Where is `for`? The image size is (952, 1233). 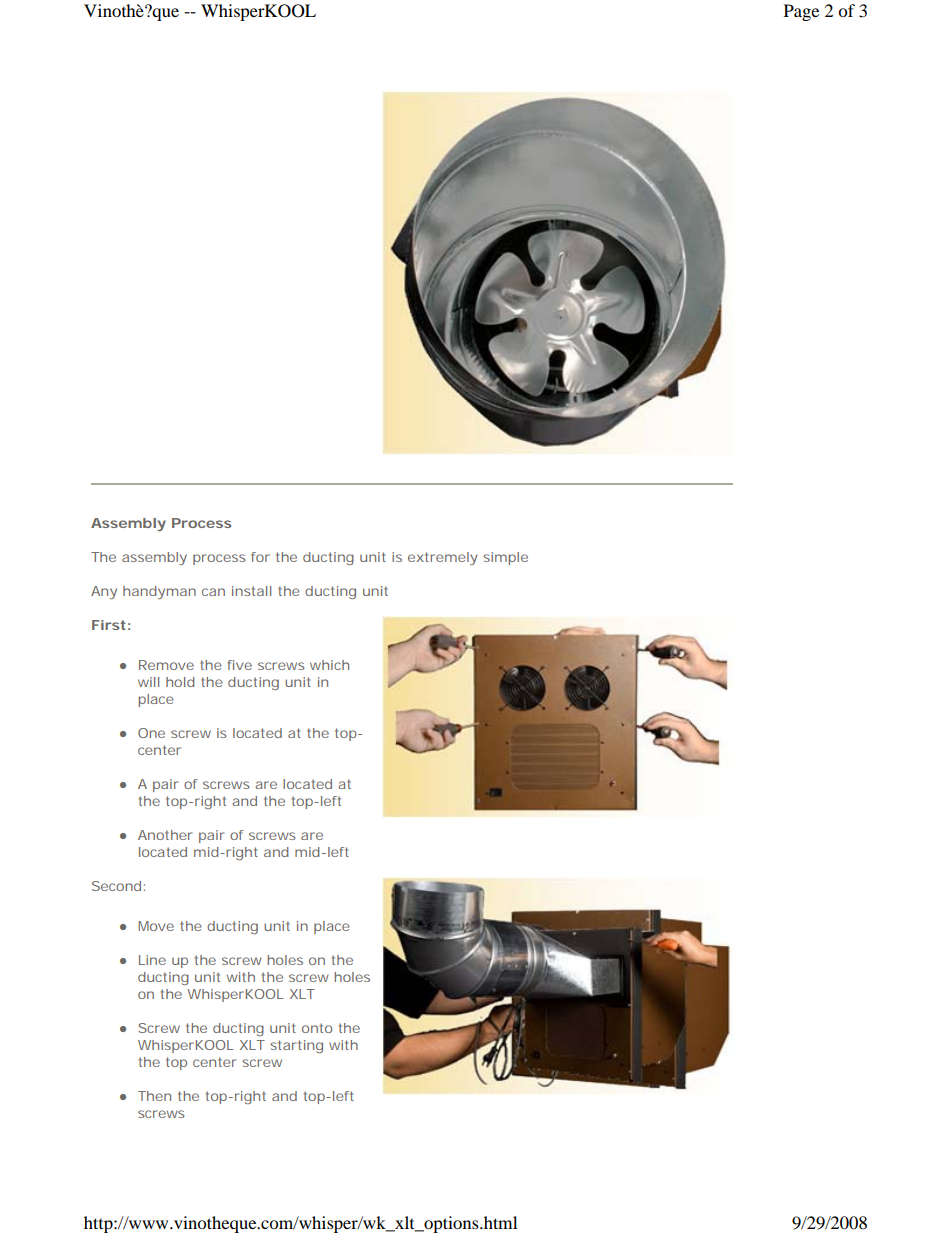 for is located at coordinates (260, 557).
